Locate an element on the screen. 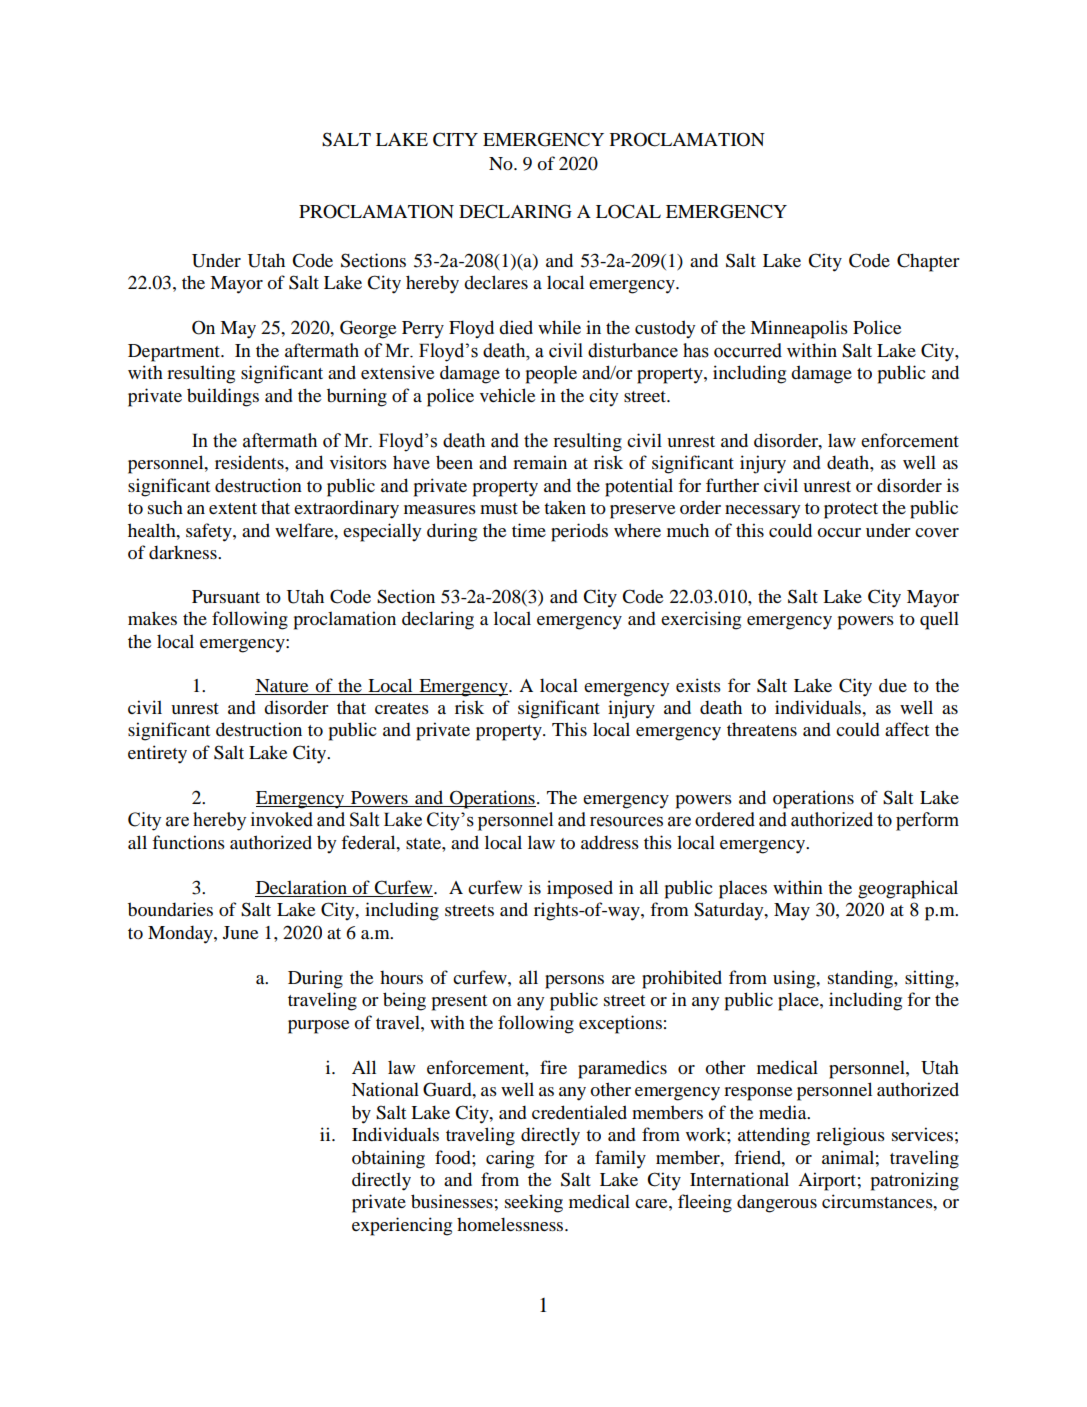  seeking is located at coordinates (534, 1203).
